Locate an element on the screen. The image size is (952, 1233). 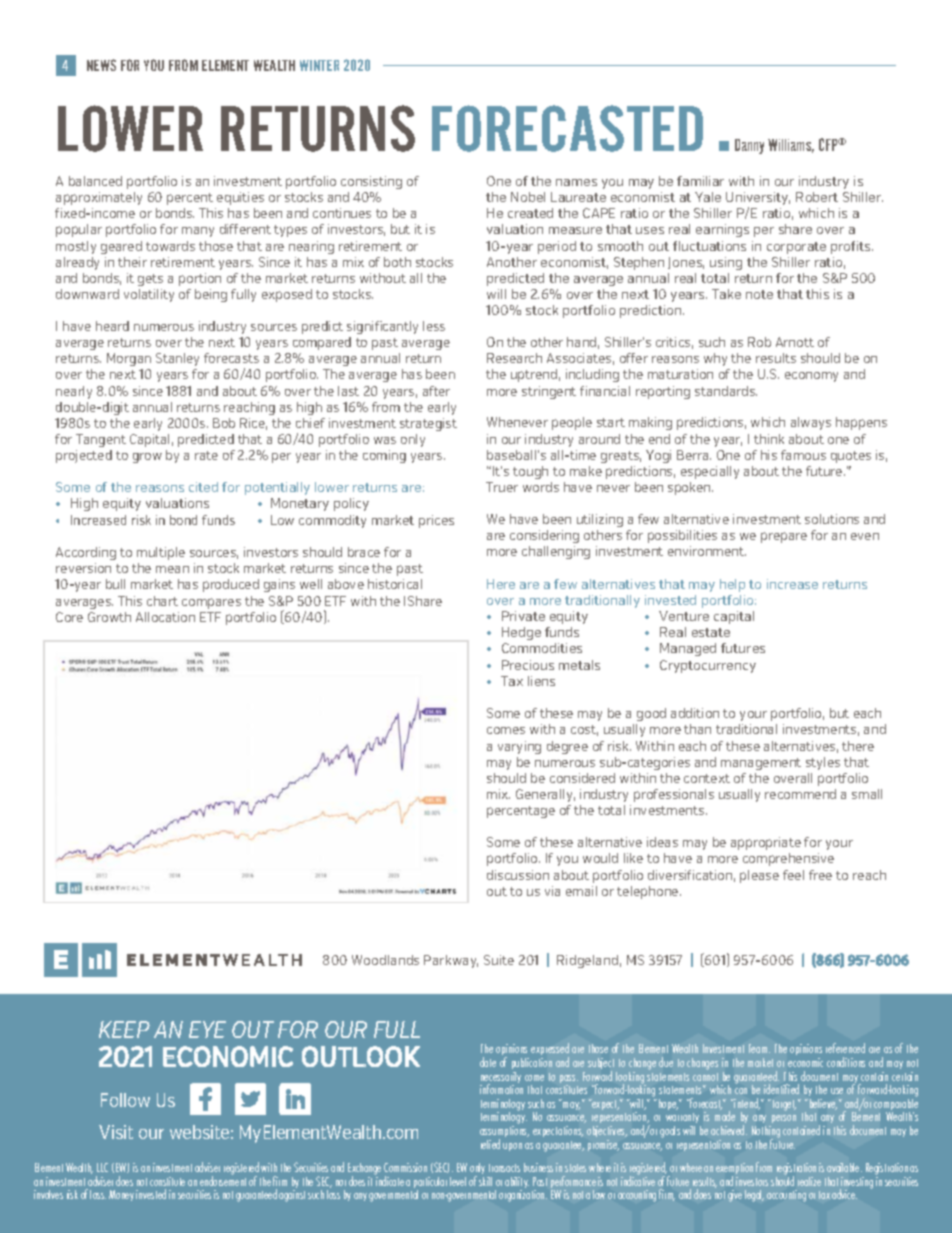
Danny is located at coordinates (749, 146).
